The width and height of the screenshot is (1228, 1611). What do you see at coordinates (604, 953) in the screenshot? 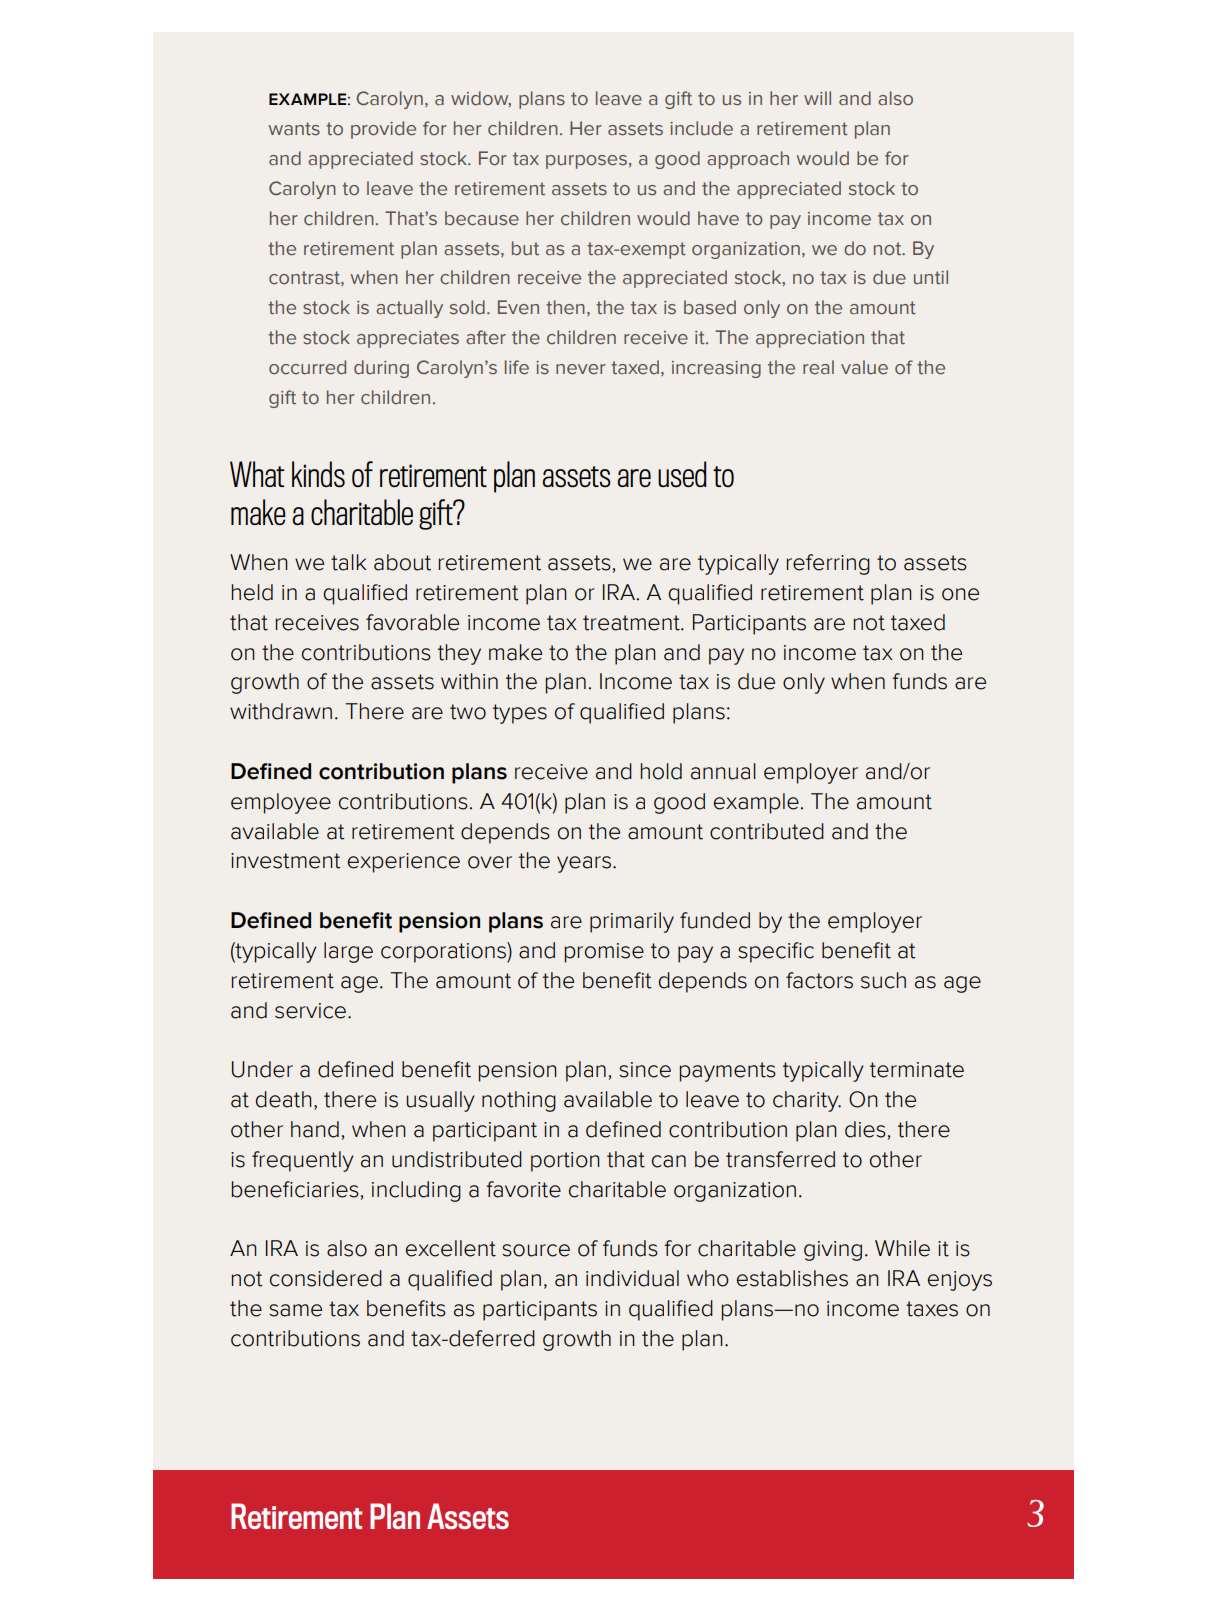
I see `promise` at bounding box center [604, 953].
